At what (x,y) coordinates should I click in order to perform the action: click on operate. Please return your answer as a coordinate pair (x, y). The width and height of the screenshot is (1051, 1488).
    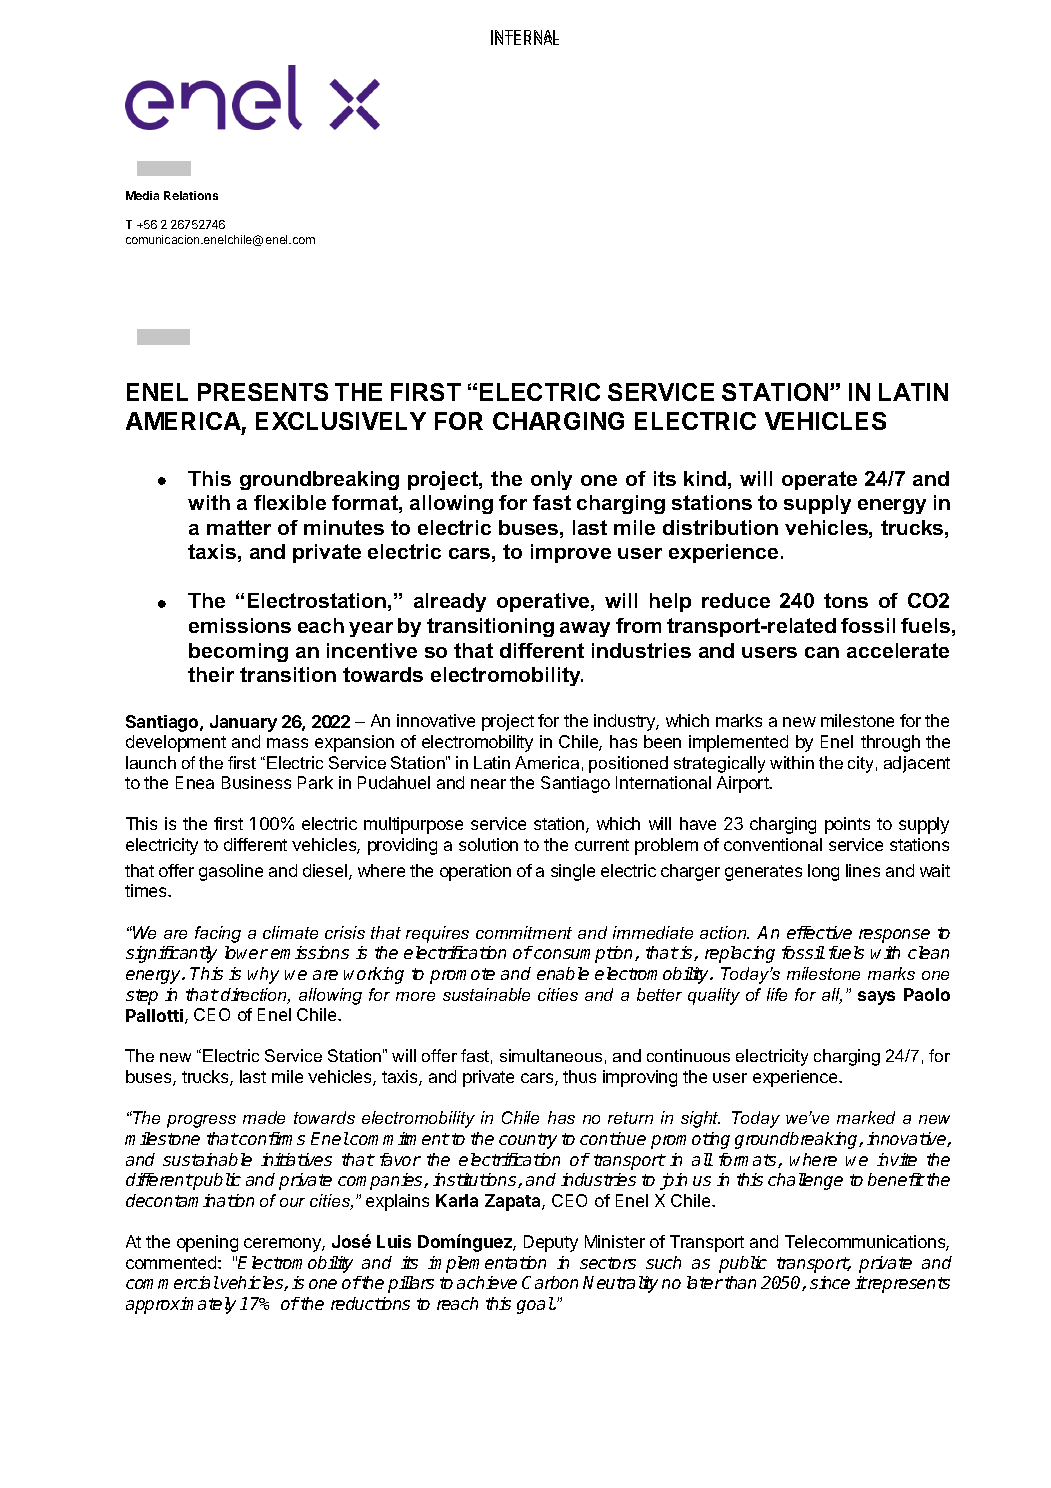
    Looking at the image, I should click on (819, 480).
